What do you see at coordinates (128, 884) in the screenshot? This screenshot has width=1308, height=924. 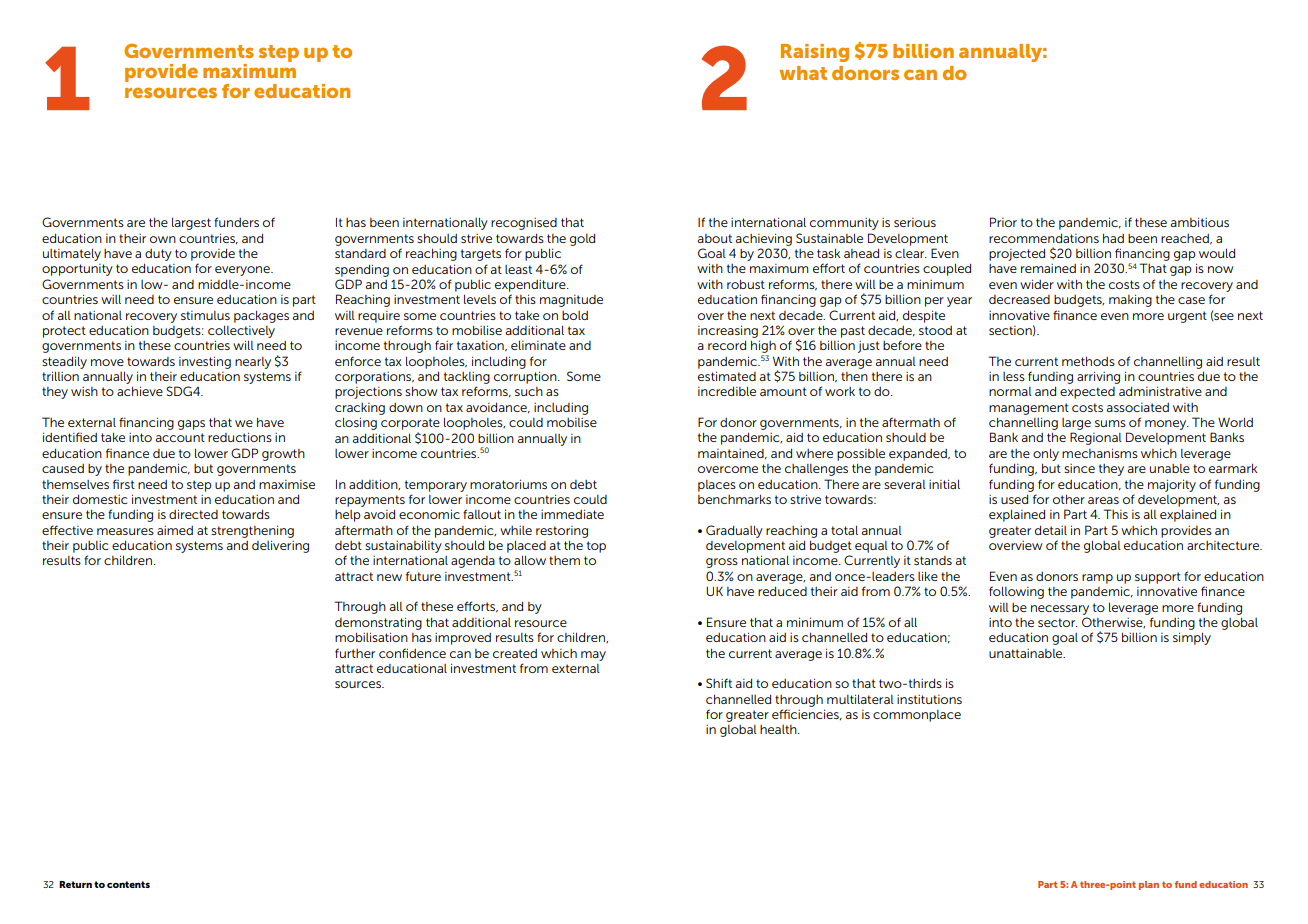 I see `contents` at bounding box center [128, 884].
